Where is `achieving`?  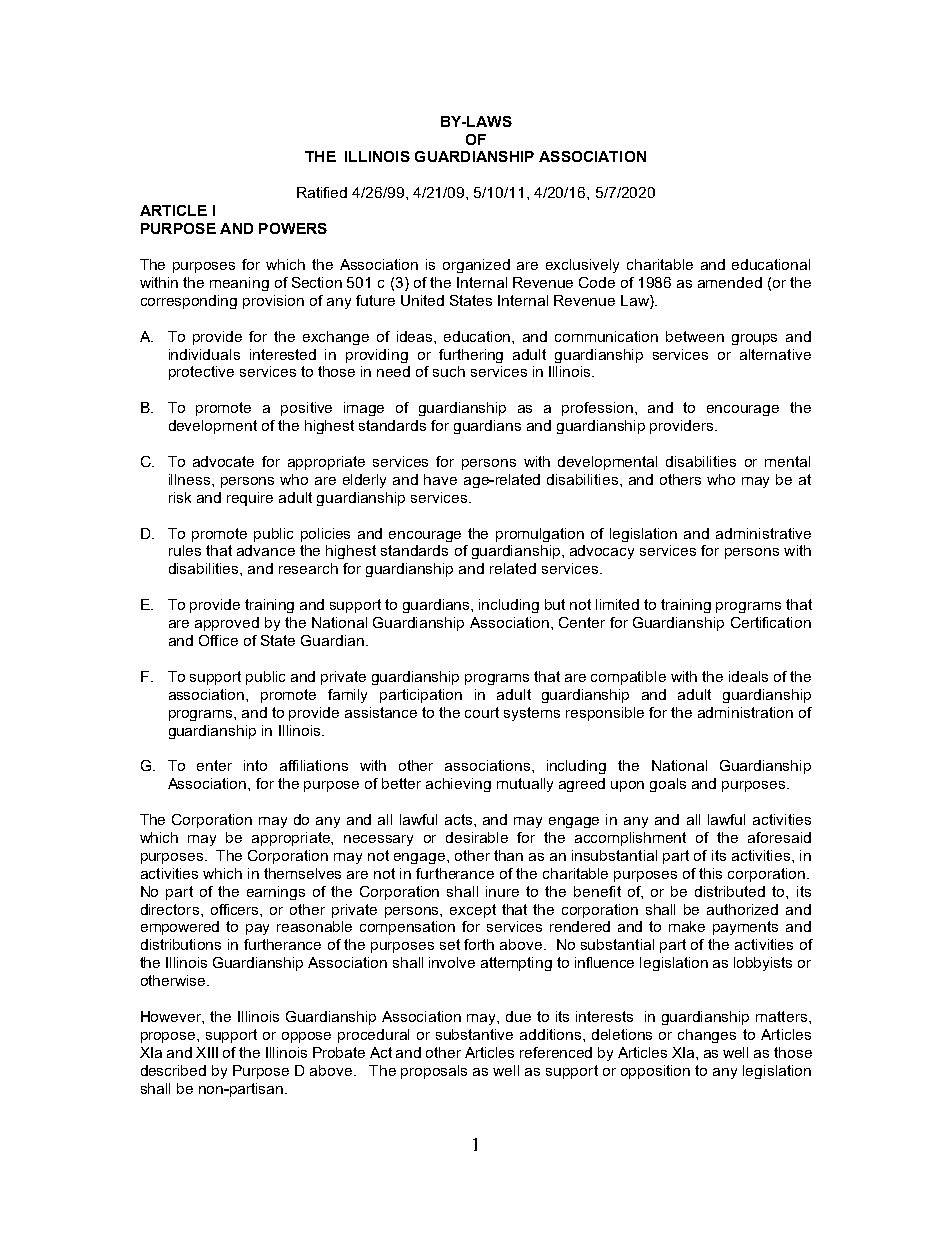
achieving is located at coordinates (458, 785).
